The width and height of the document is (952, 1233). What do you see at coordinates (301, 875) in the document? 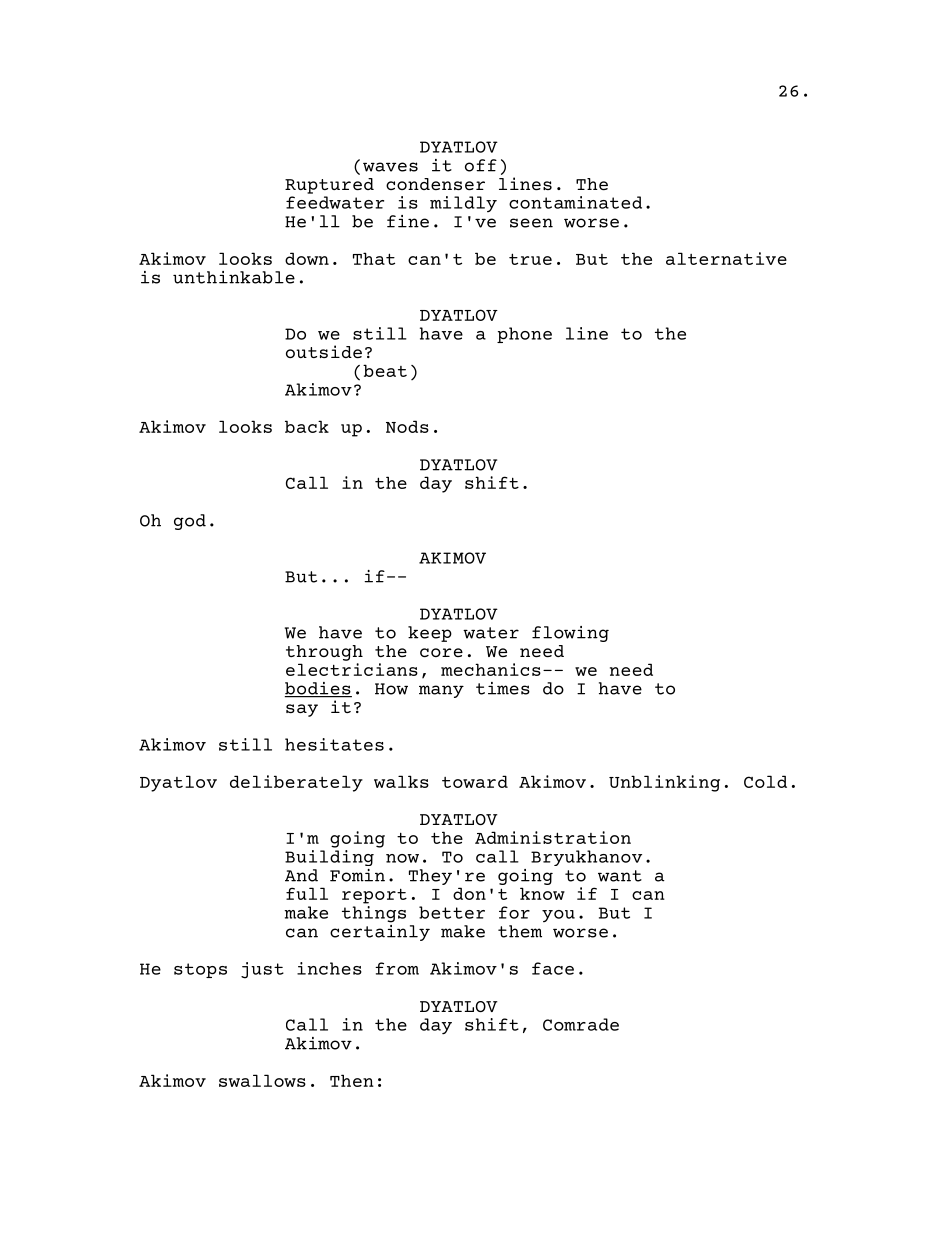
I see `And` at bounding box center [301, 875].
